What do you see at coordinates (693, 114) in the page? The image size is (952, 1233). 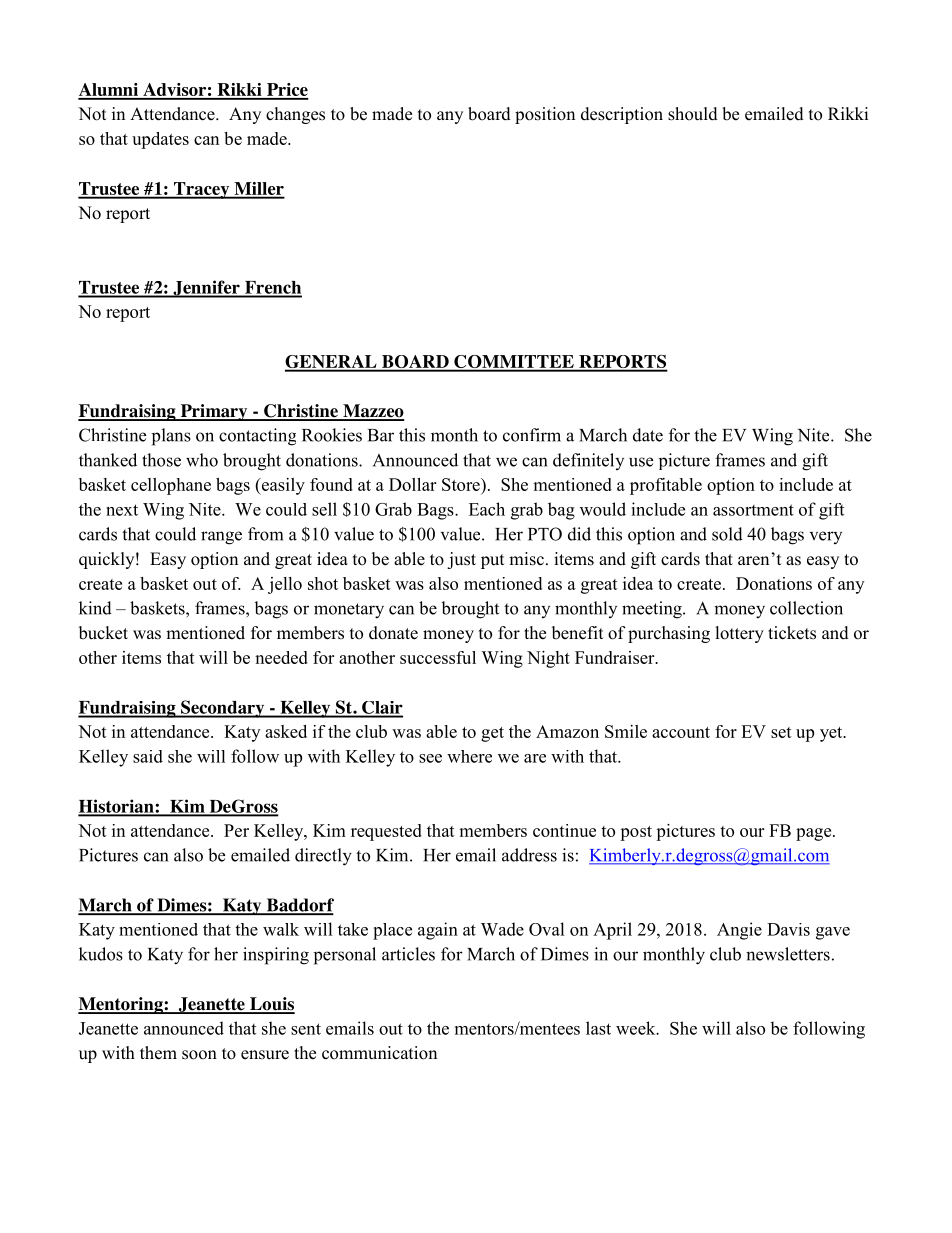 I see `should` at bounding box center [693, 114].
